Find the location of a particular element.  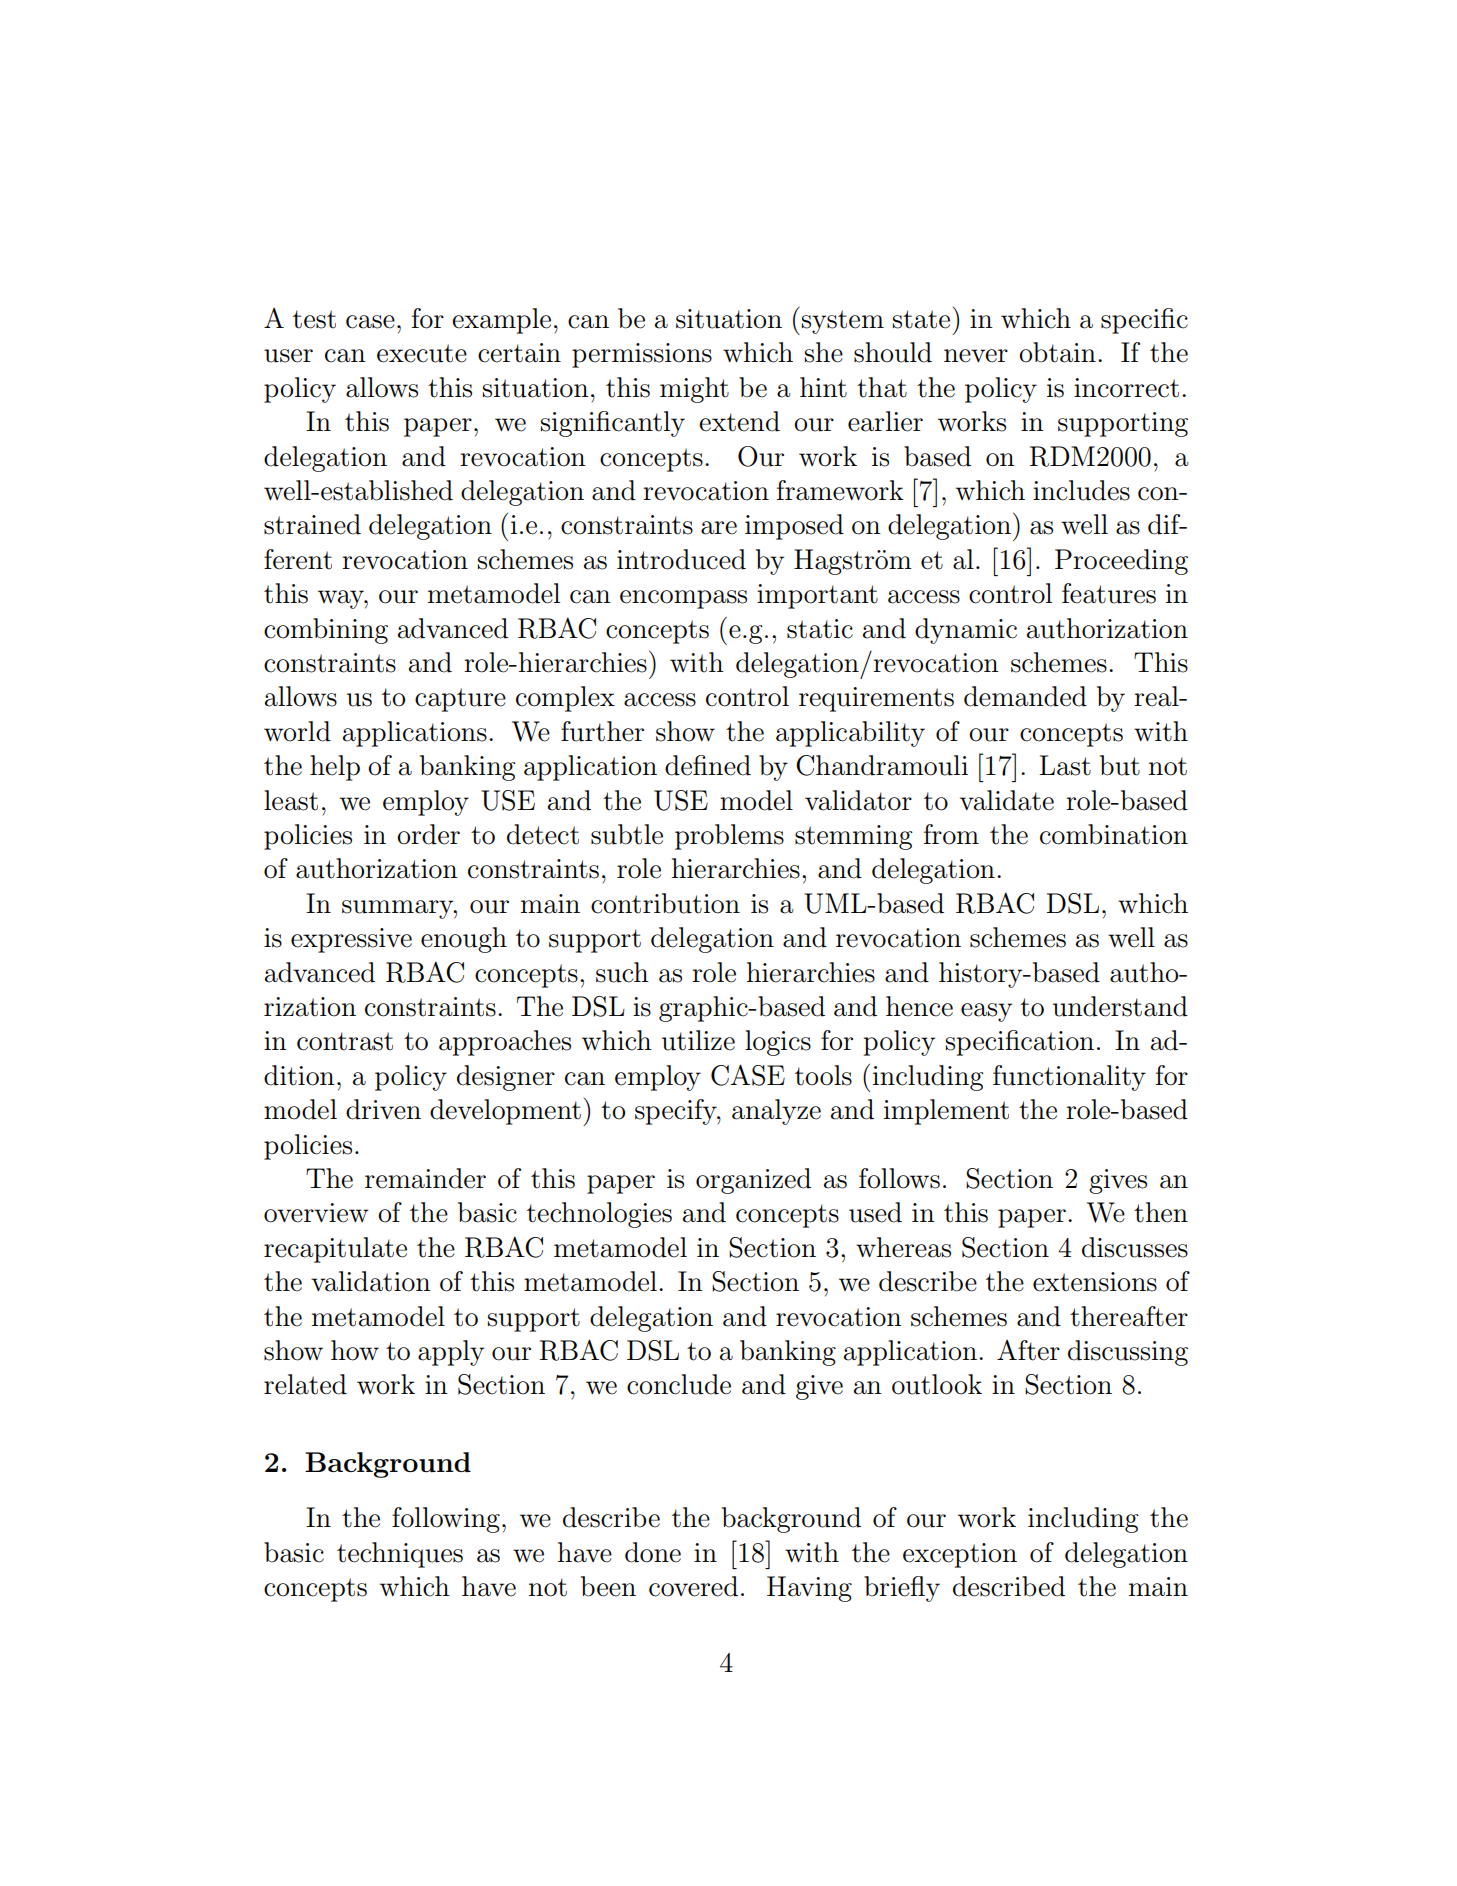

help is located at coordinates (335, 768).
